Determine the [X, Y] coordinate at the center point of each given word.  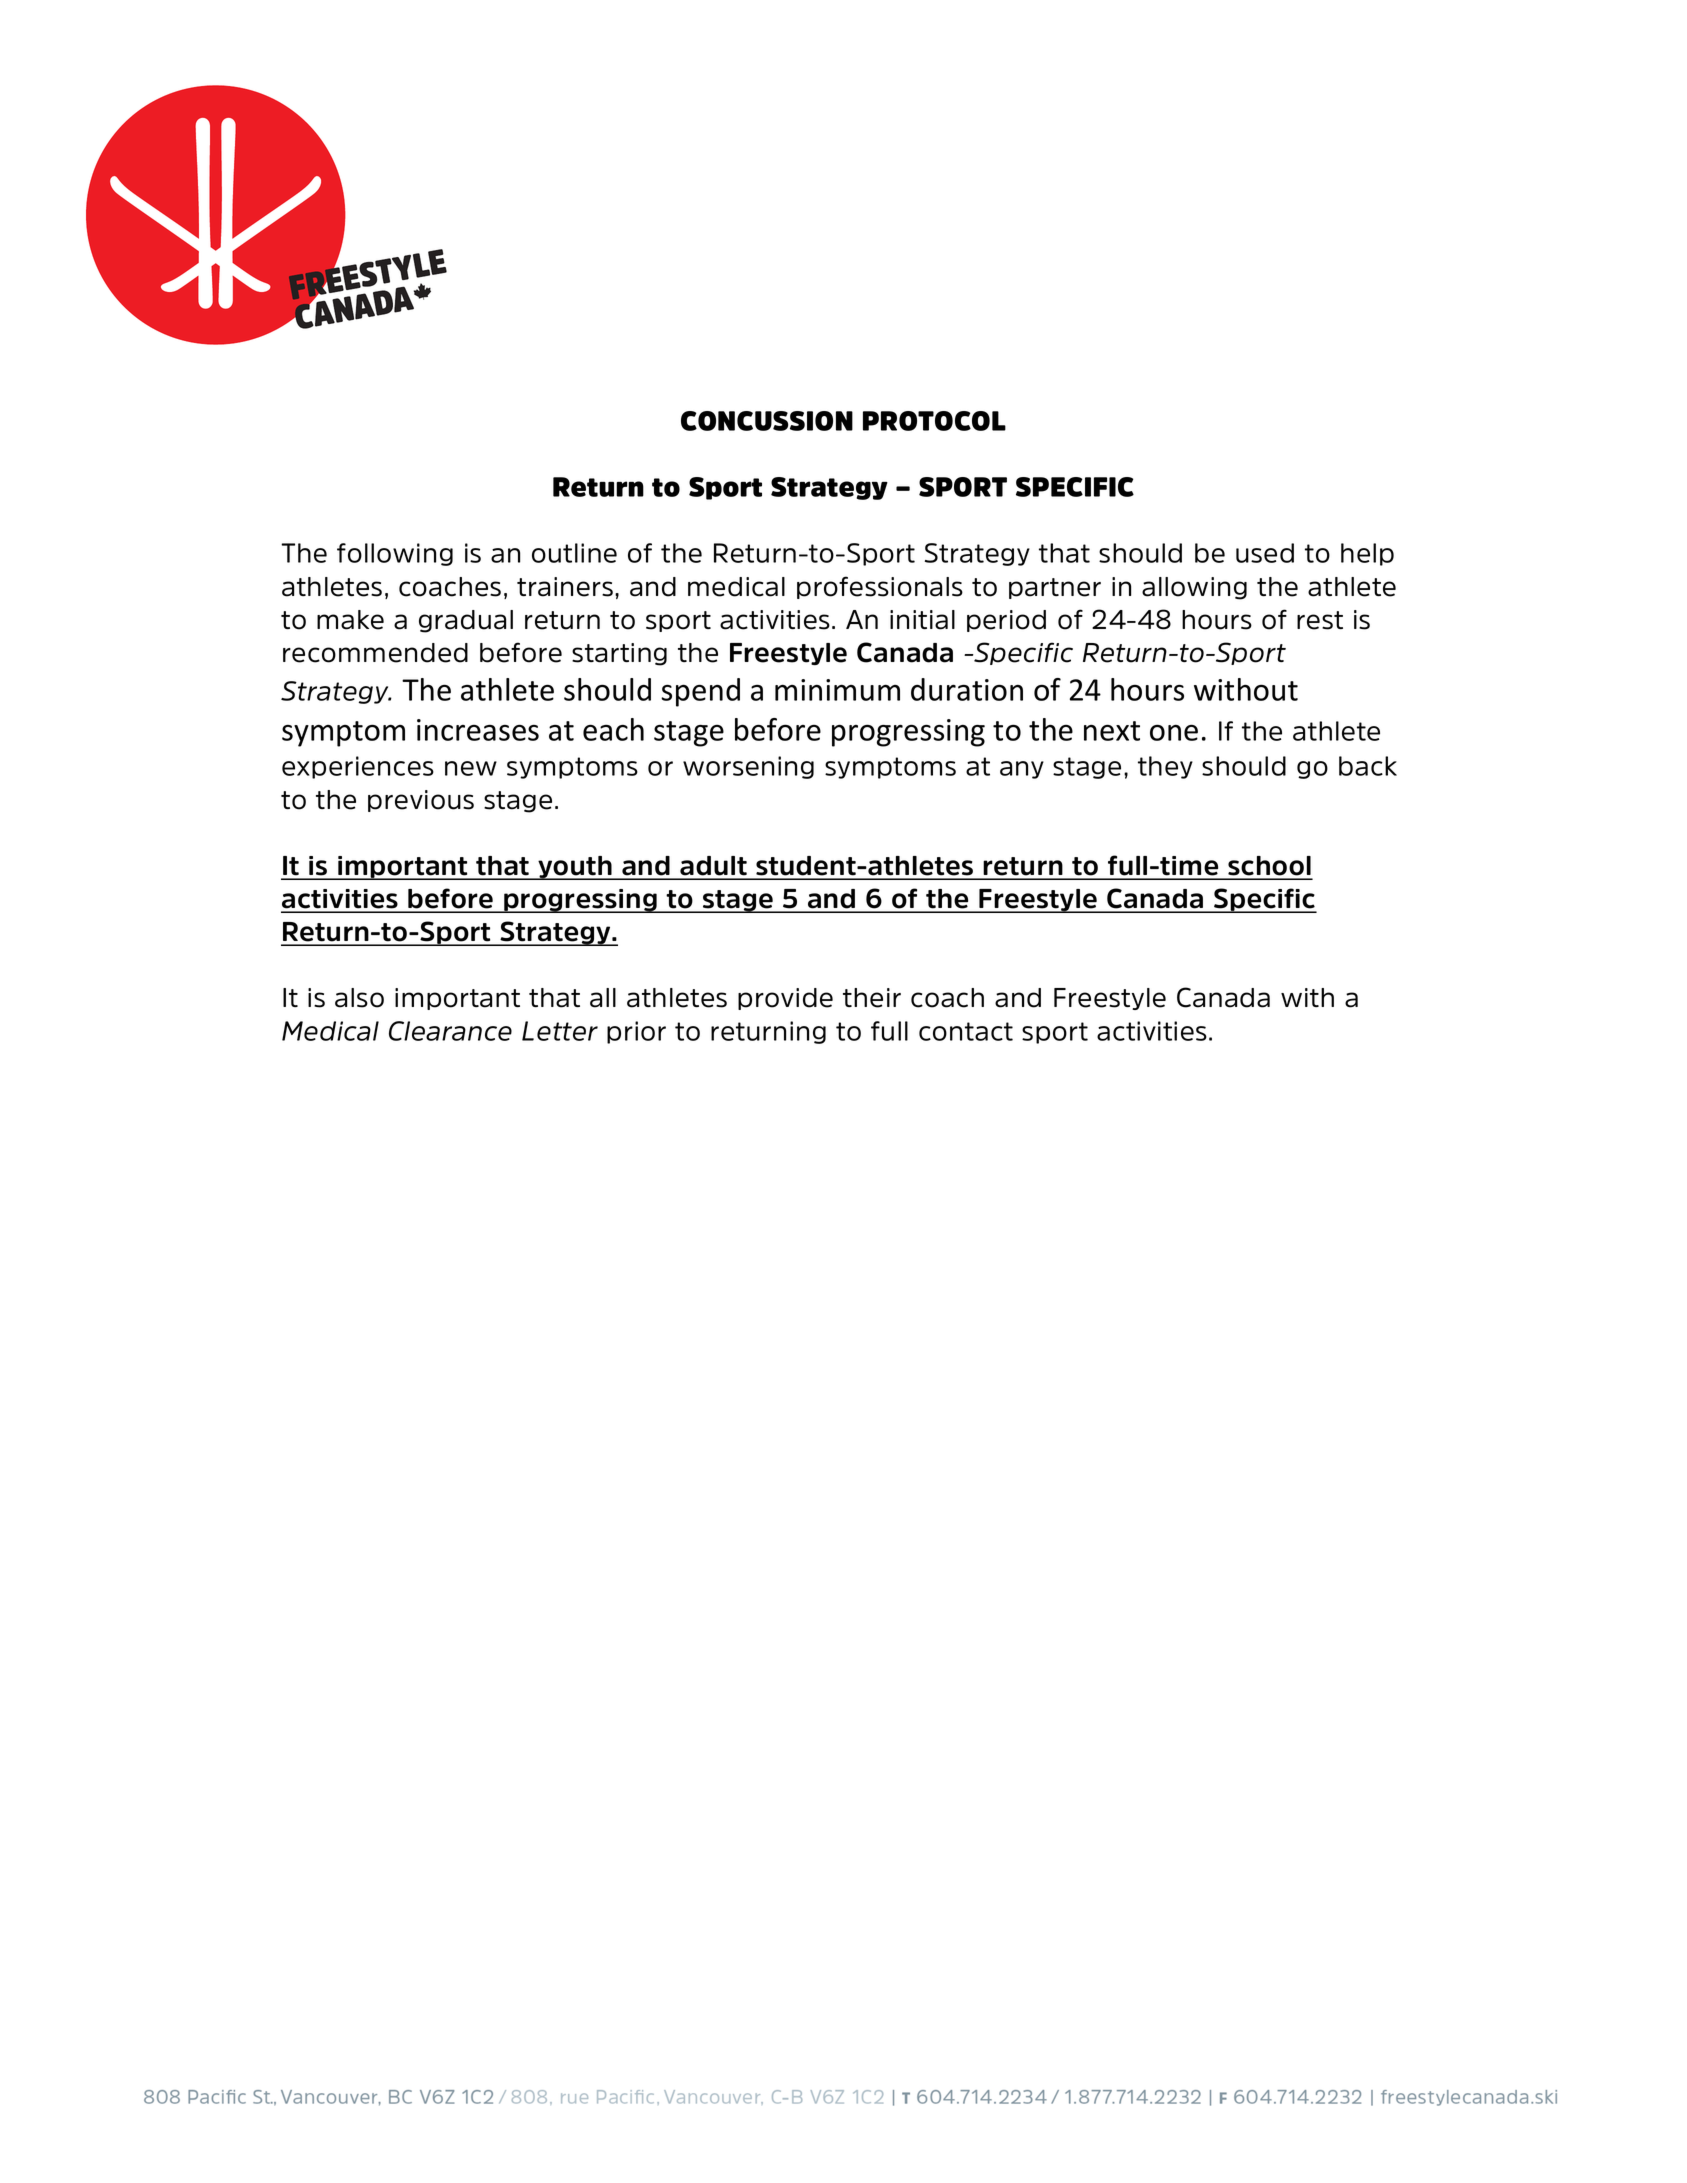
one [1174, 732]
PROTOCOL [934, 421]
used [1265, 553]
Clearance [450, 1031]
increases [478, 730]
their [872, 998]
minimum [837, 690]
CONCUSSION [767, 421]
